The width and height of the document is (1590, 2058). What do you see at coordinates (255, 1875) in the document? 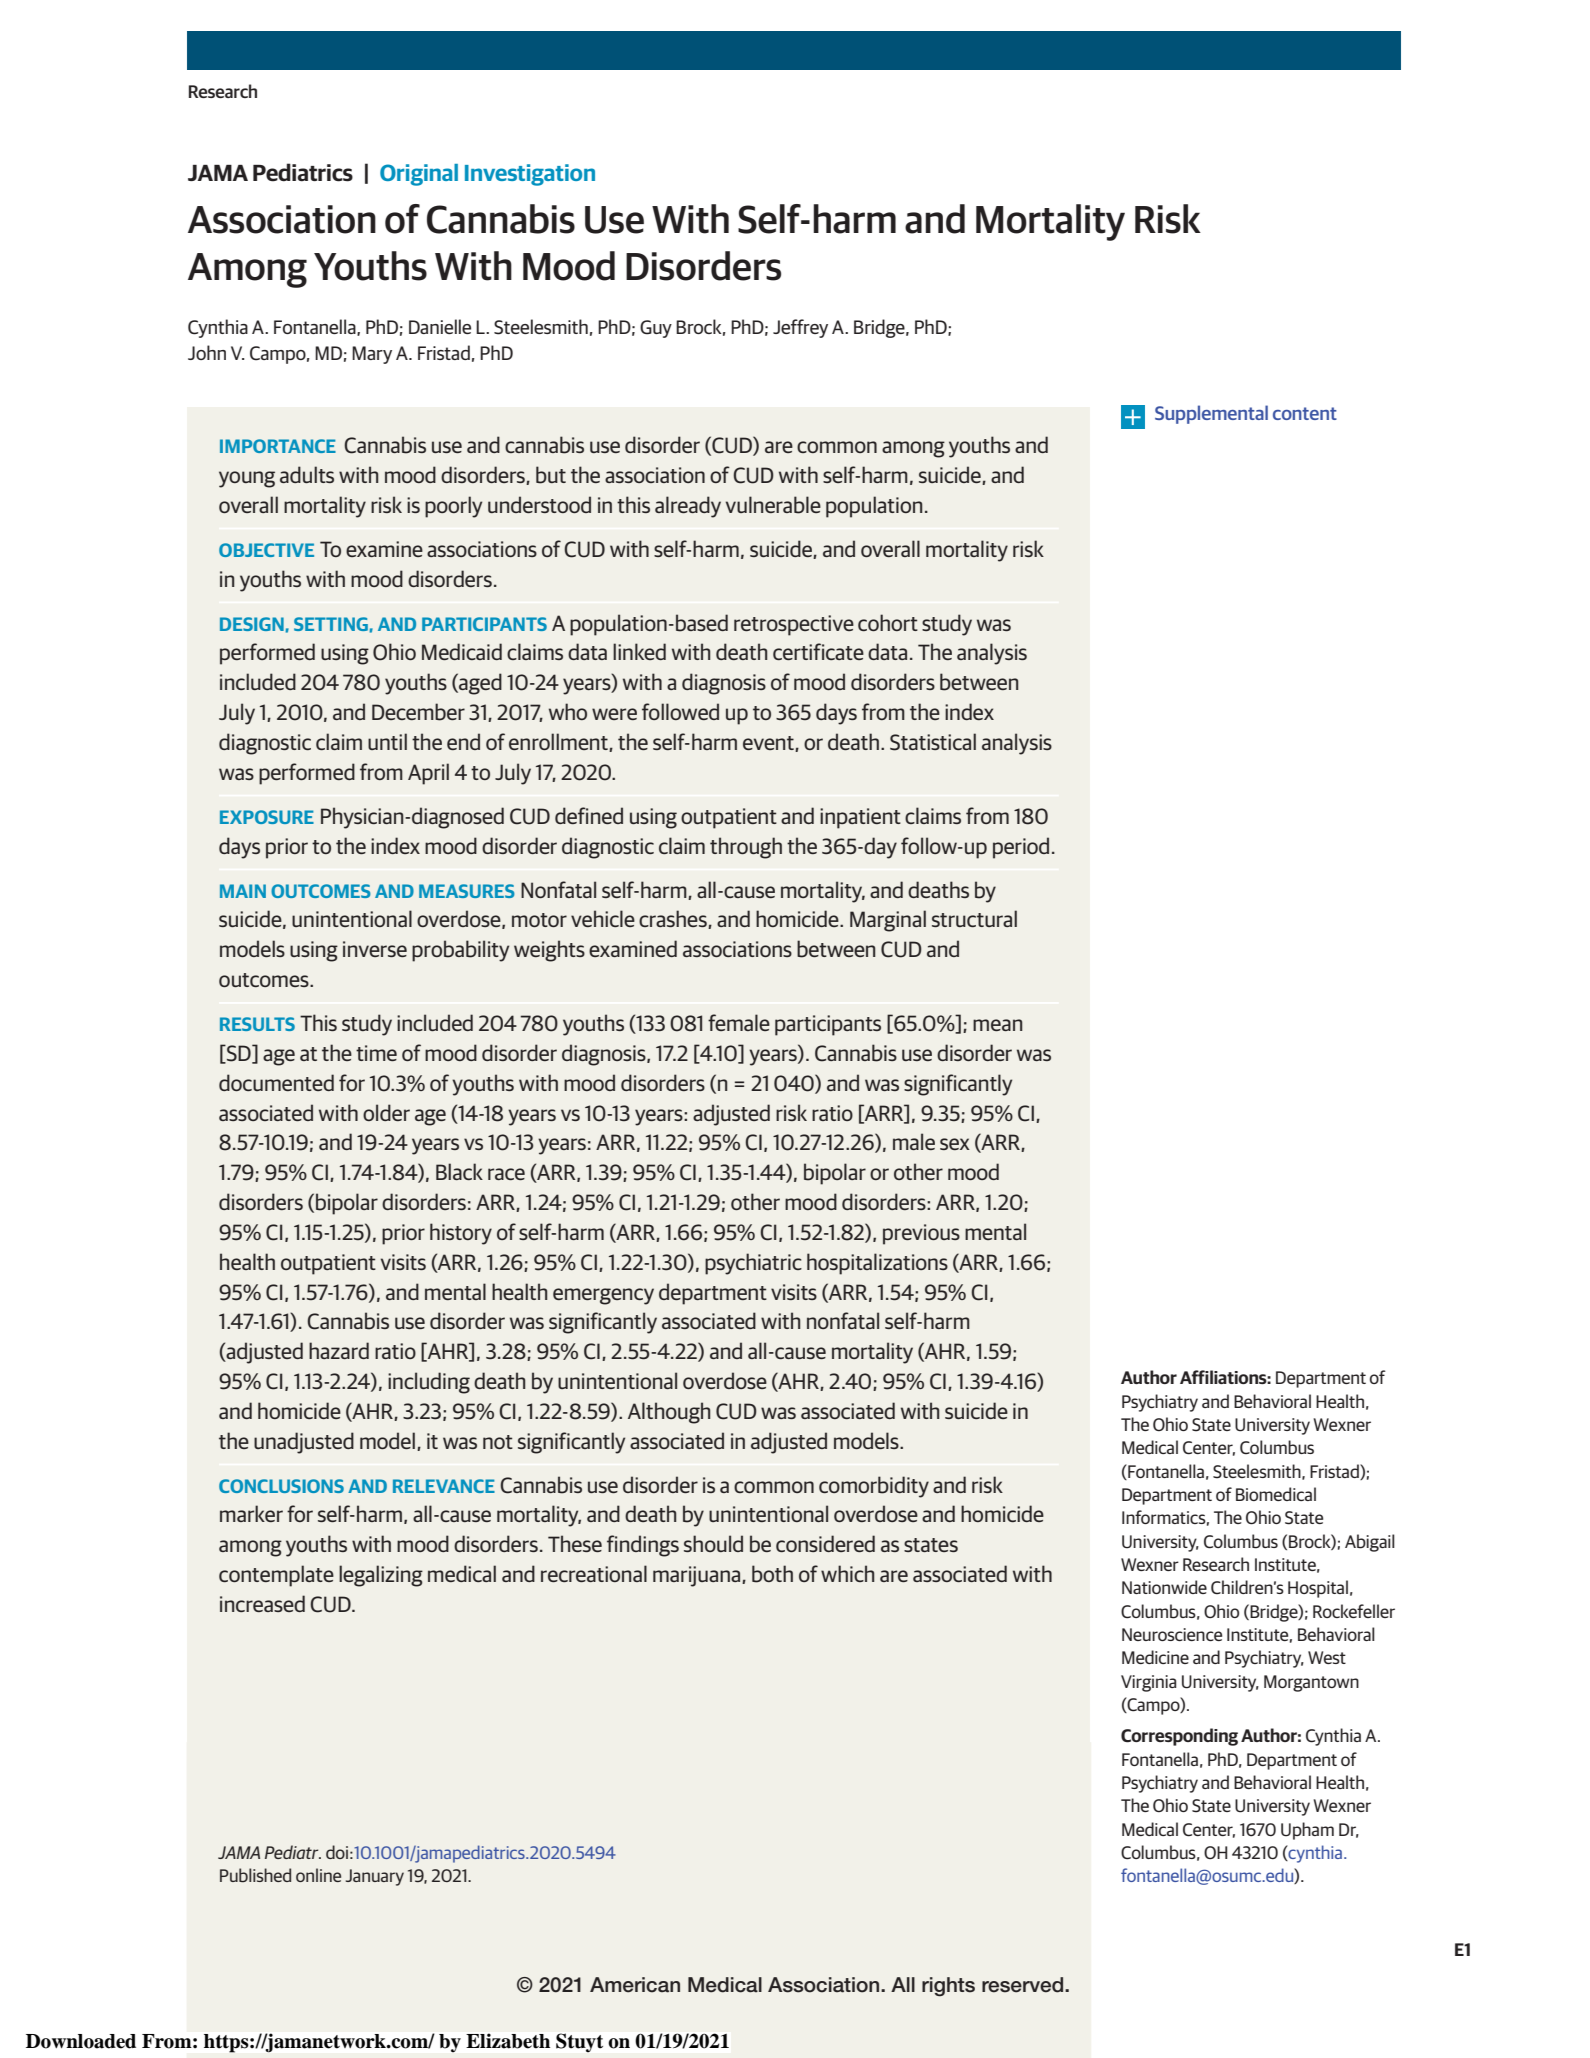
I see `Published` at bounding box center [255, 1875].
